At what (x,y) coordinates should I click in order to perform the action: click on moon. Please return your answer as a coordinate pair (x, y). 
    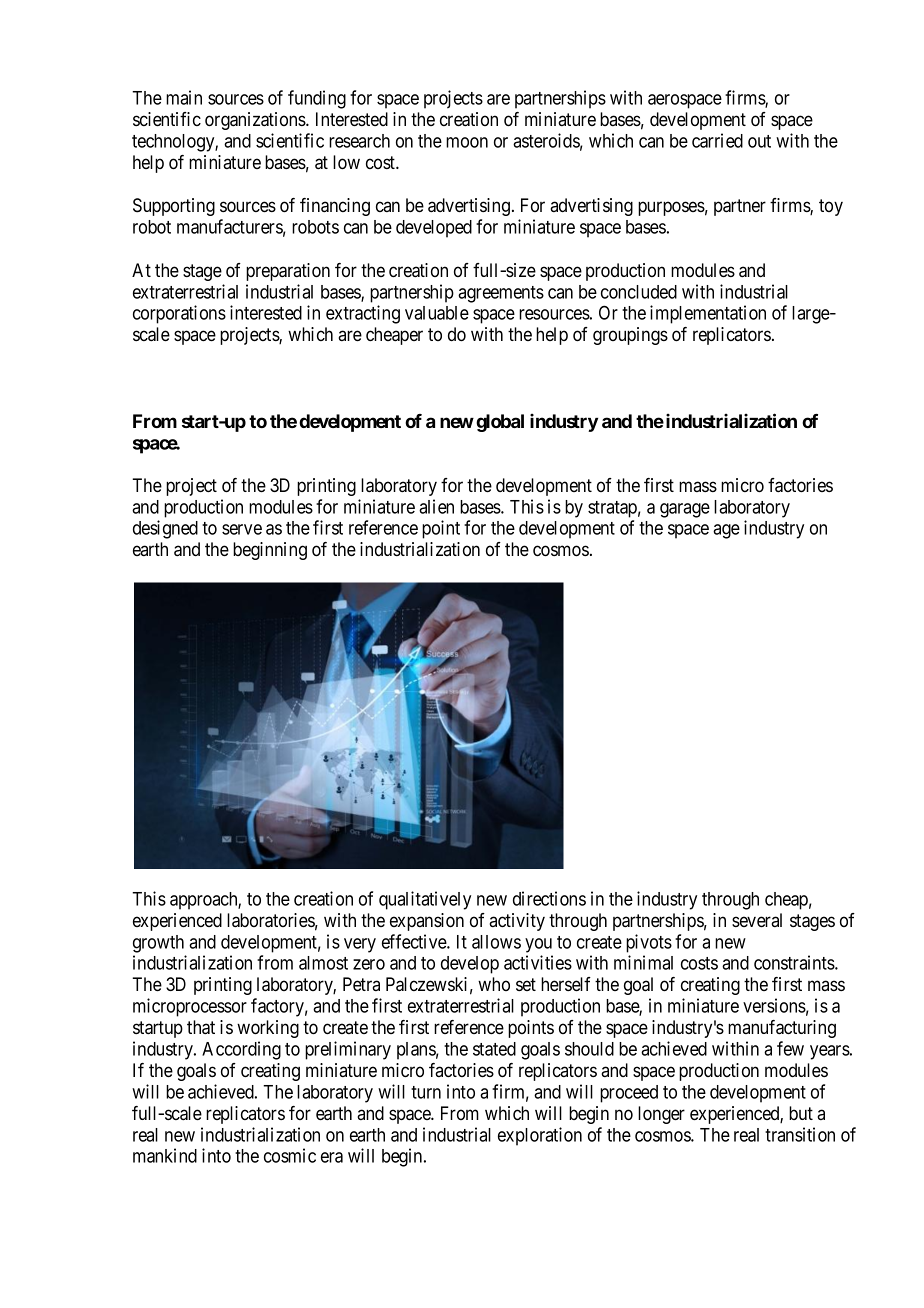
    Looking at the image, I should click on (467, 142).
